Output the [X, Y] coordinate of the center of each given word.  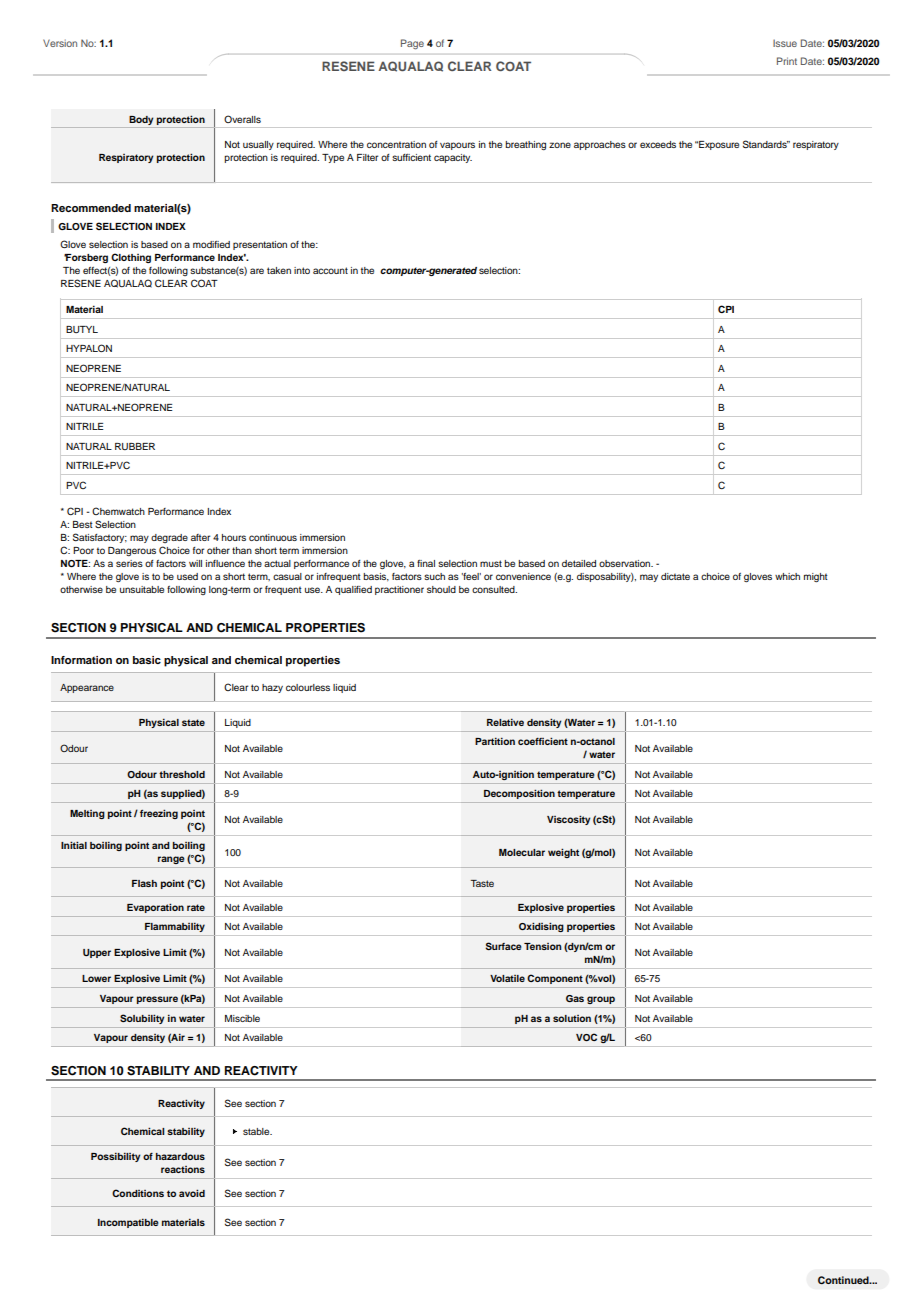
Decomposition [519, 794]
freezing [159, 814]
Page [412, 44]
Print [787, 61]
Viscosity [568, 820]
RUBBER [135, 446]
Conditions [138, 1193]
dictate [675, 576]
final [426, 563]
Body [141, 122]
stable [257, 1131]
